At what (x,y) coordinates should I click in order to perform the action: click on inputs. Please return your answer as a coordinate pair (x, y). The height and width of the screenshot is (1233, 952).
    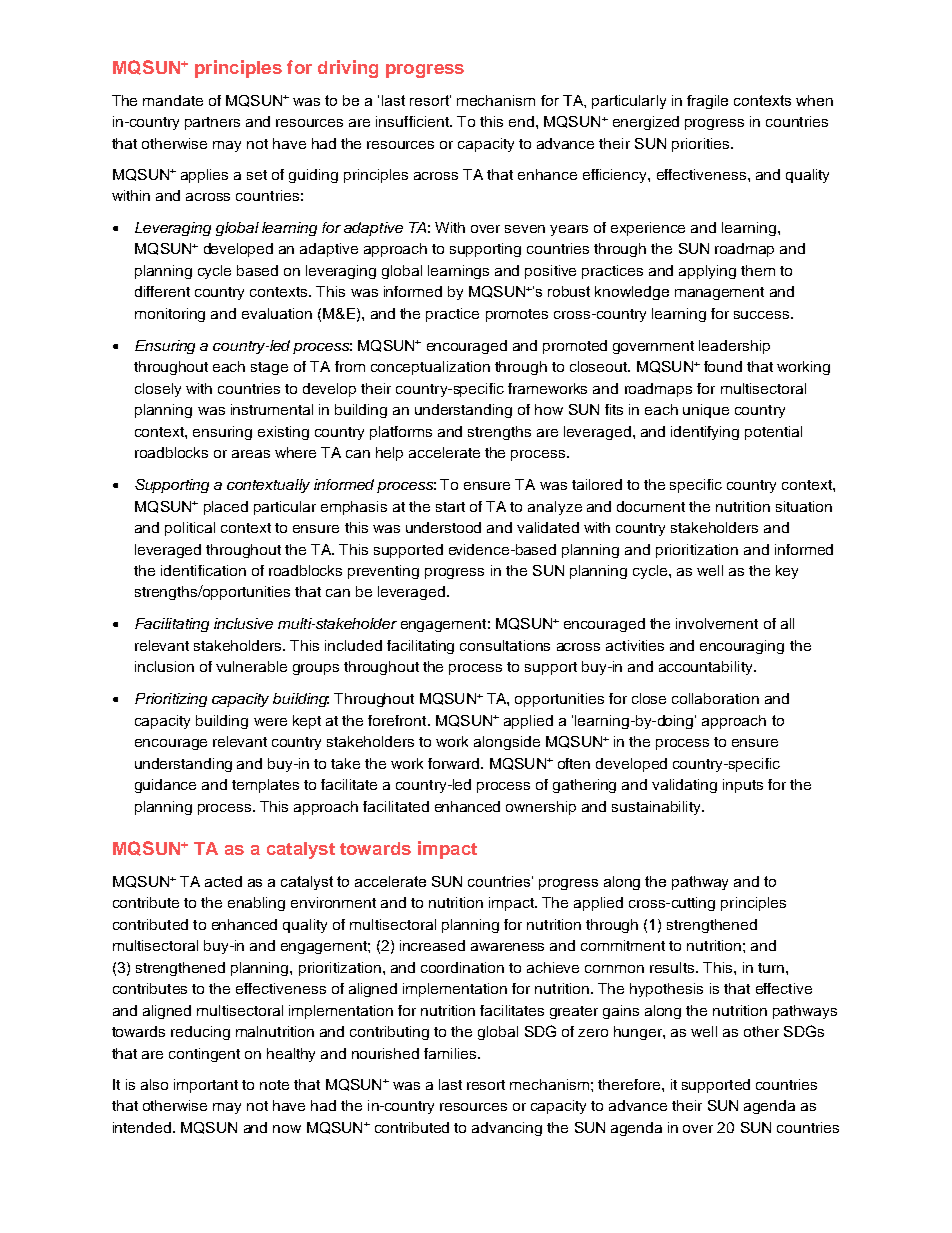
    Looking at the image, I should click on (743, 786).
